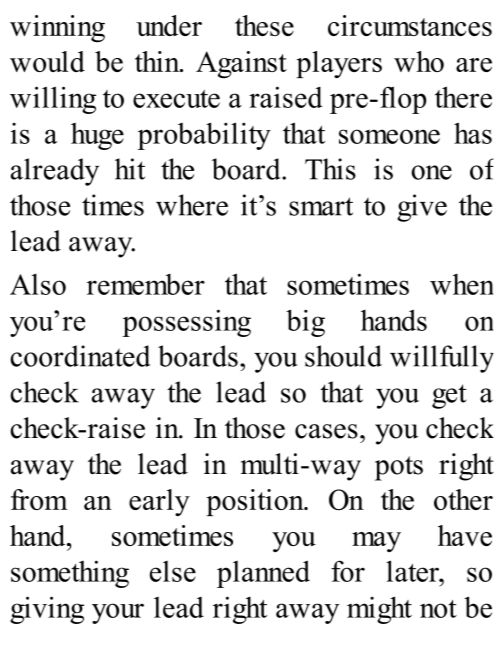 The height and width of the document is (661, 503). Describe the element at coordinates (80, 356) in the document. I see `coordinated` at that location.
